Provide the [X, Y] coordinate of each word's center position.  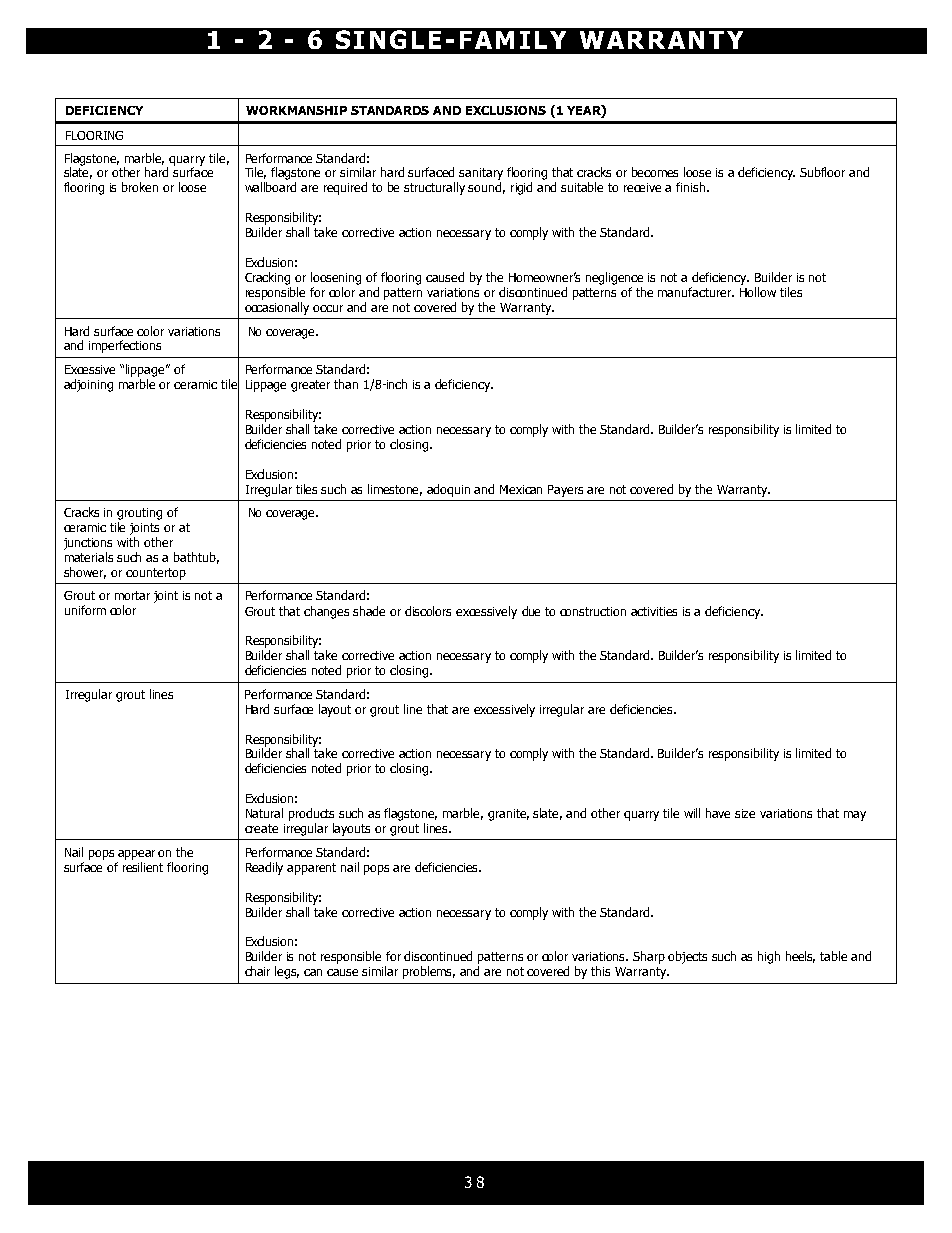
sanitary [481, 174]
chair [257, 971]
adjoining [88, 385]
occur [328, 308]
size [745, 813]
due [531, 611]
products [311, 814]
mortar [132, 595]
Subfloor [822, 172]
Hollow [758, 292]
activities [654, 611]
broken [140, 187]
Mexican [521, 489]
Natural [264, 813]
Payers [565, 491]
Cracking [267, 278]
